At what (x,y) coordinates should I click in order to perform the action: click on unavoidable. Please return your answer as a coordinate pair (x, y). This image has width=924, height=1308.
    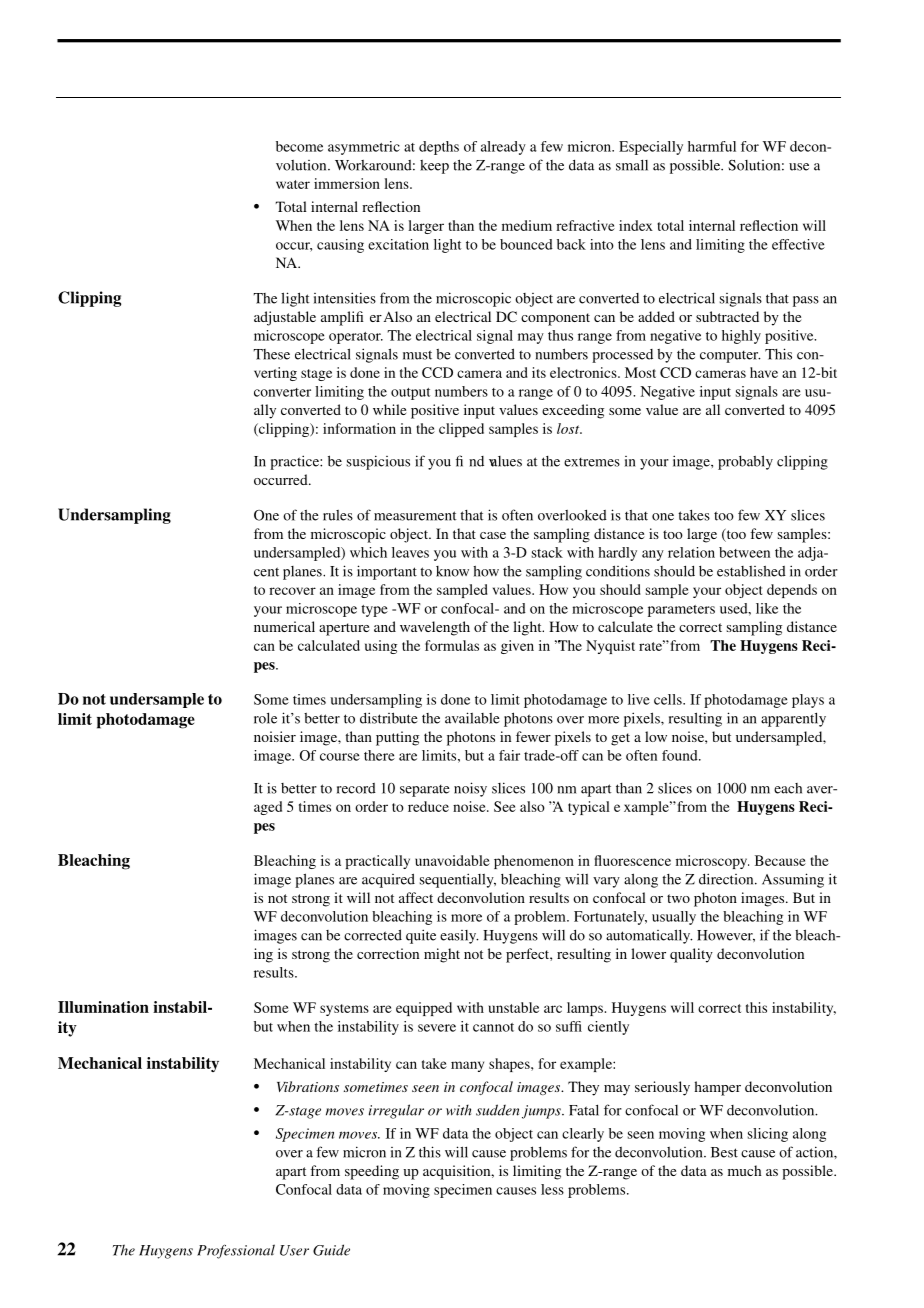
    Looking at the image, I should click on (452, 860).
